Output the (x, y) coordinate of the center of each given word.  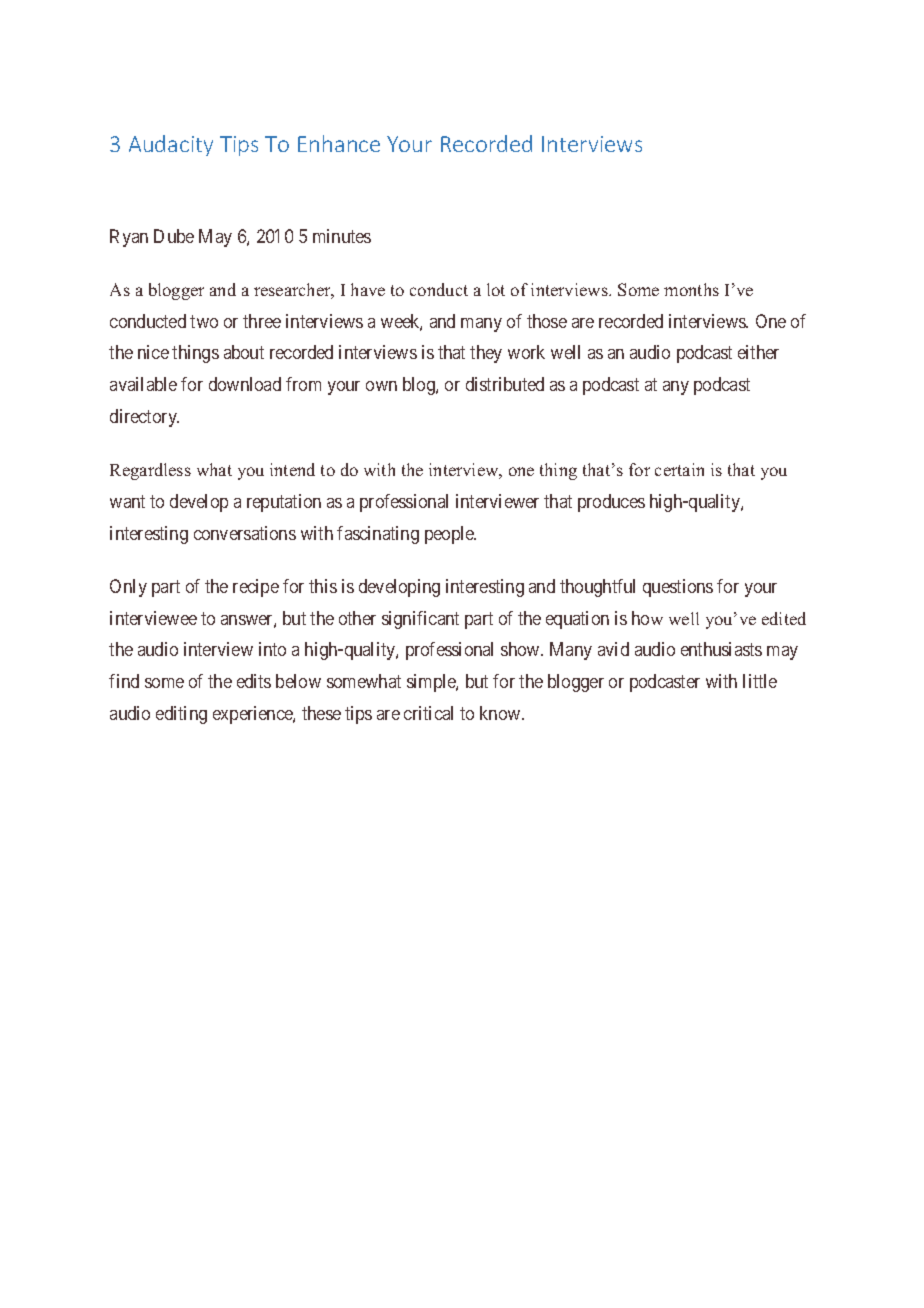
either (758, 352)
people (450, 535)
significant (420, 620)
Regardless (150, 471)
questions (678, 588)
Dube (174, 236)
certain (679, 469)
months (691, 289)
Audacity (171, 145)
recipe (256, 588)
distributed (505, 384)
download (245, 384)
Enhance (339, 143)
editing (181, 715)
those (547, 321)
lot (496, 289)
